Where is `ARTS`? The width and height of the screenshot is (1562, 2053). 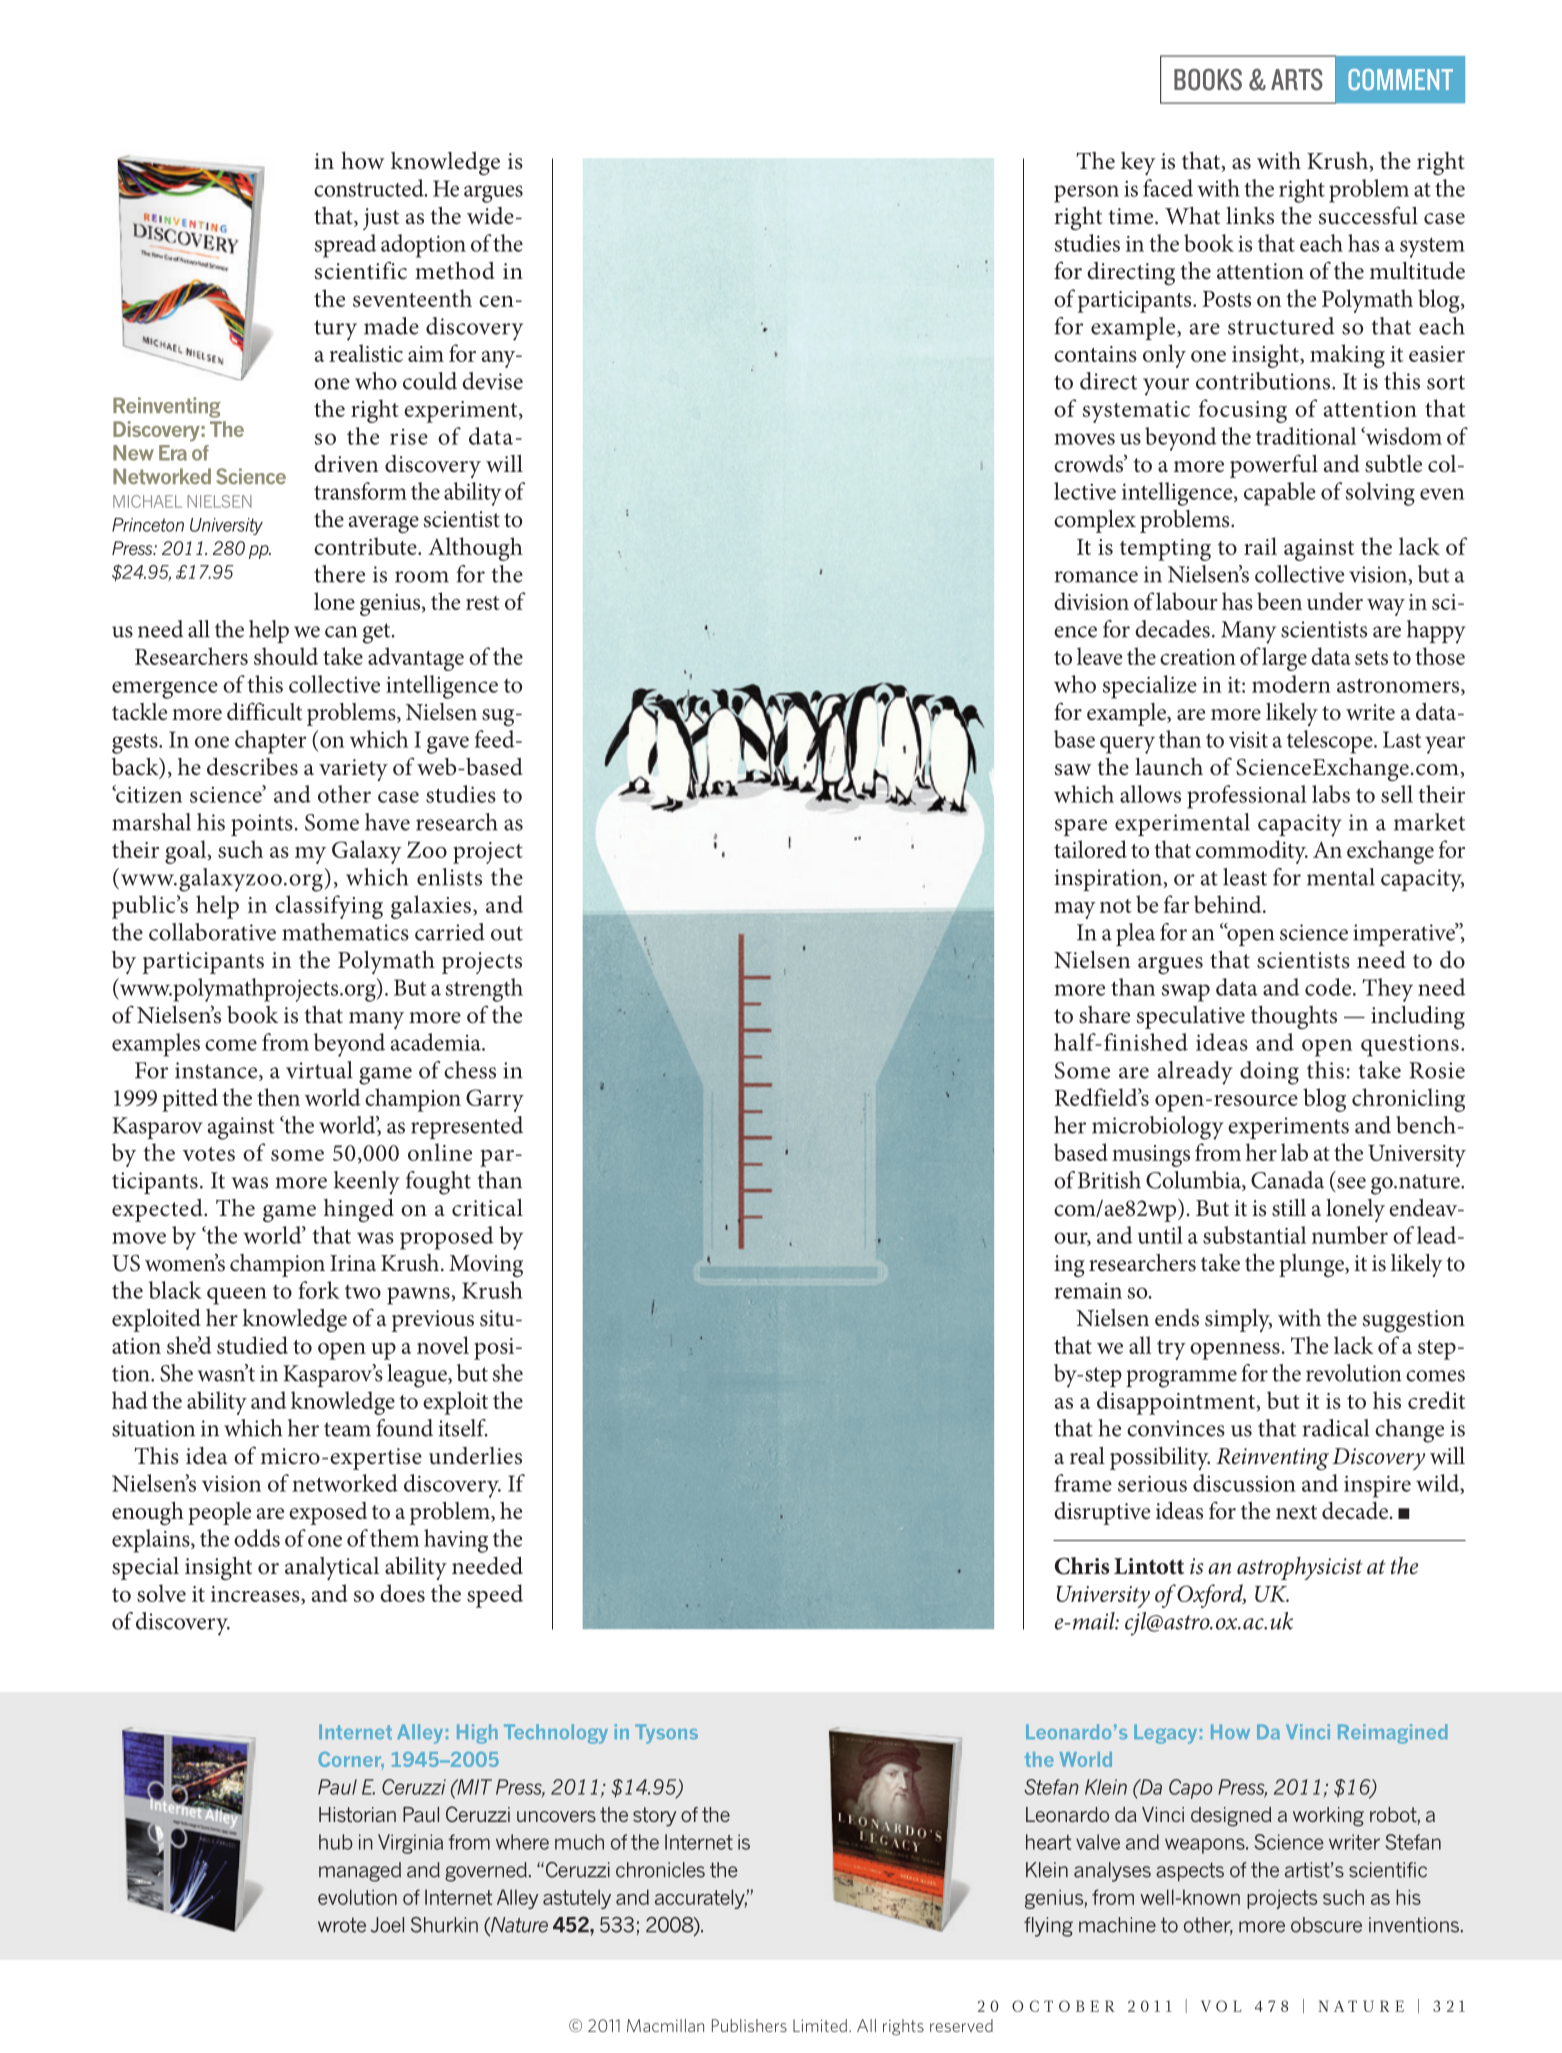 ARTS is located at coordinates (1297, 79).
